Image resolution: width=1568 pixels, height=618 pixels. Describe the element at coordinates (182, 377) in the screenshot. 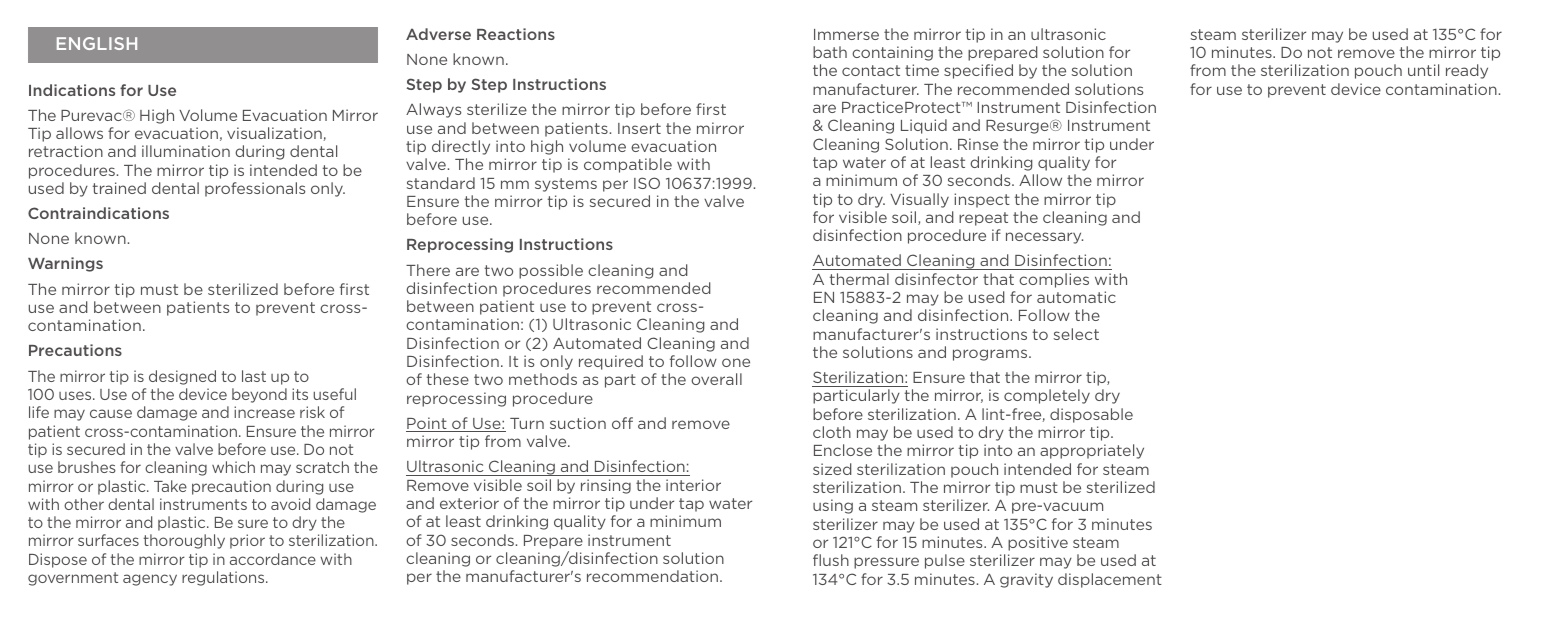

I see `designed` at that location.
